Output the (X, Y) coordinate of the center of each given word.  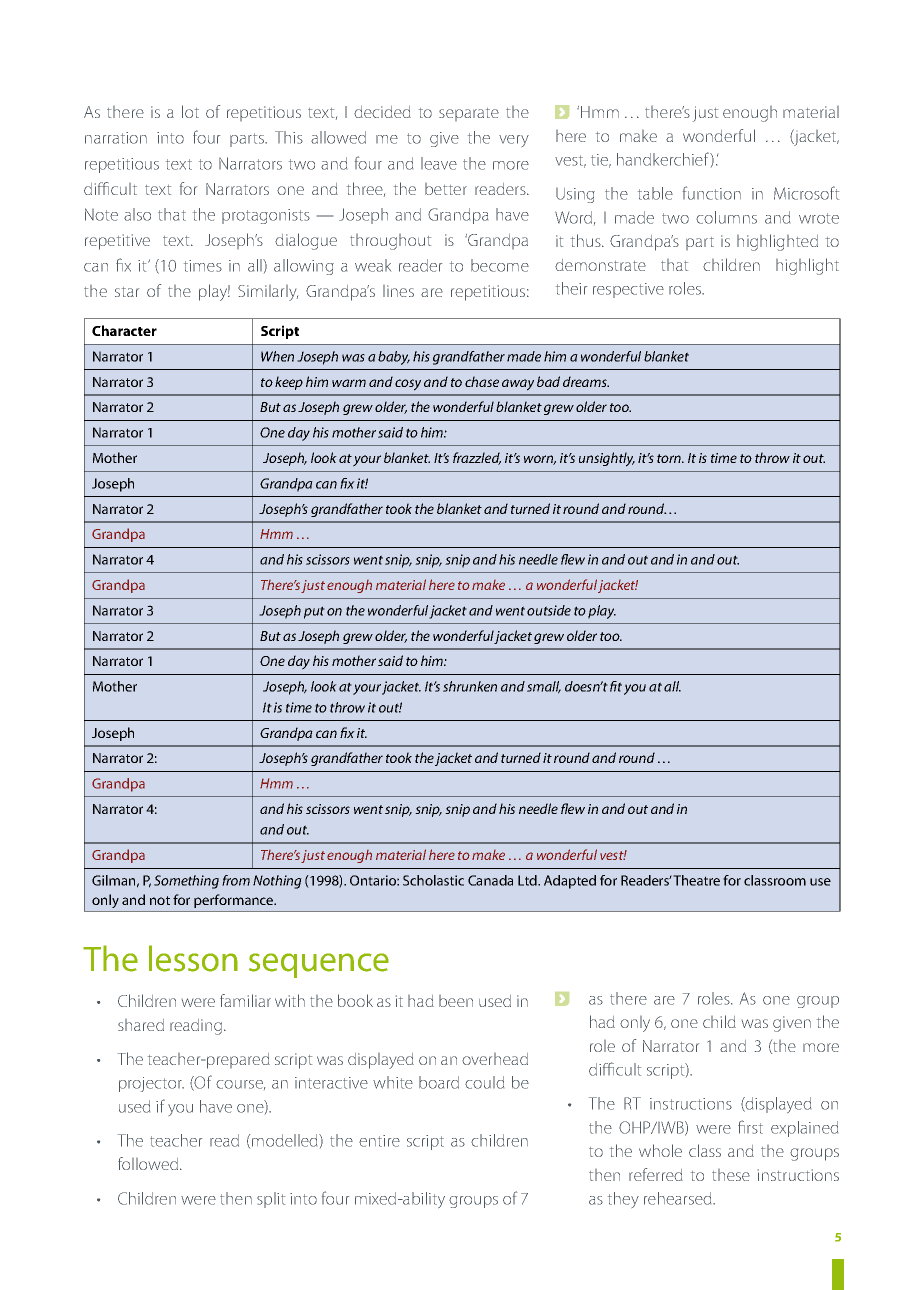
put (314, 612)
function (712, 193)
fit (616, 686)
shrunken (470, 686)
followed (148, 1163)
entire (379, 1141)
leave (439, 163)
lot (190, 111)
